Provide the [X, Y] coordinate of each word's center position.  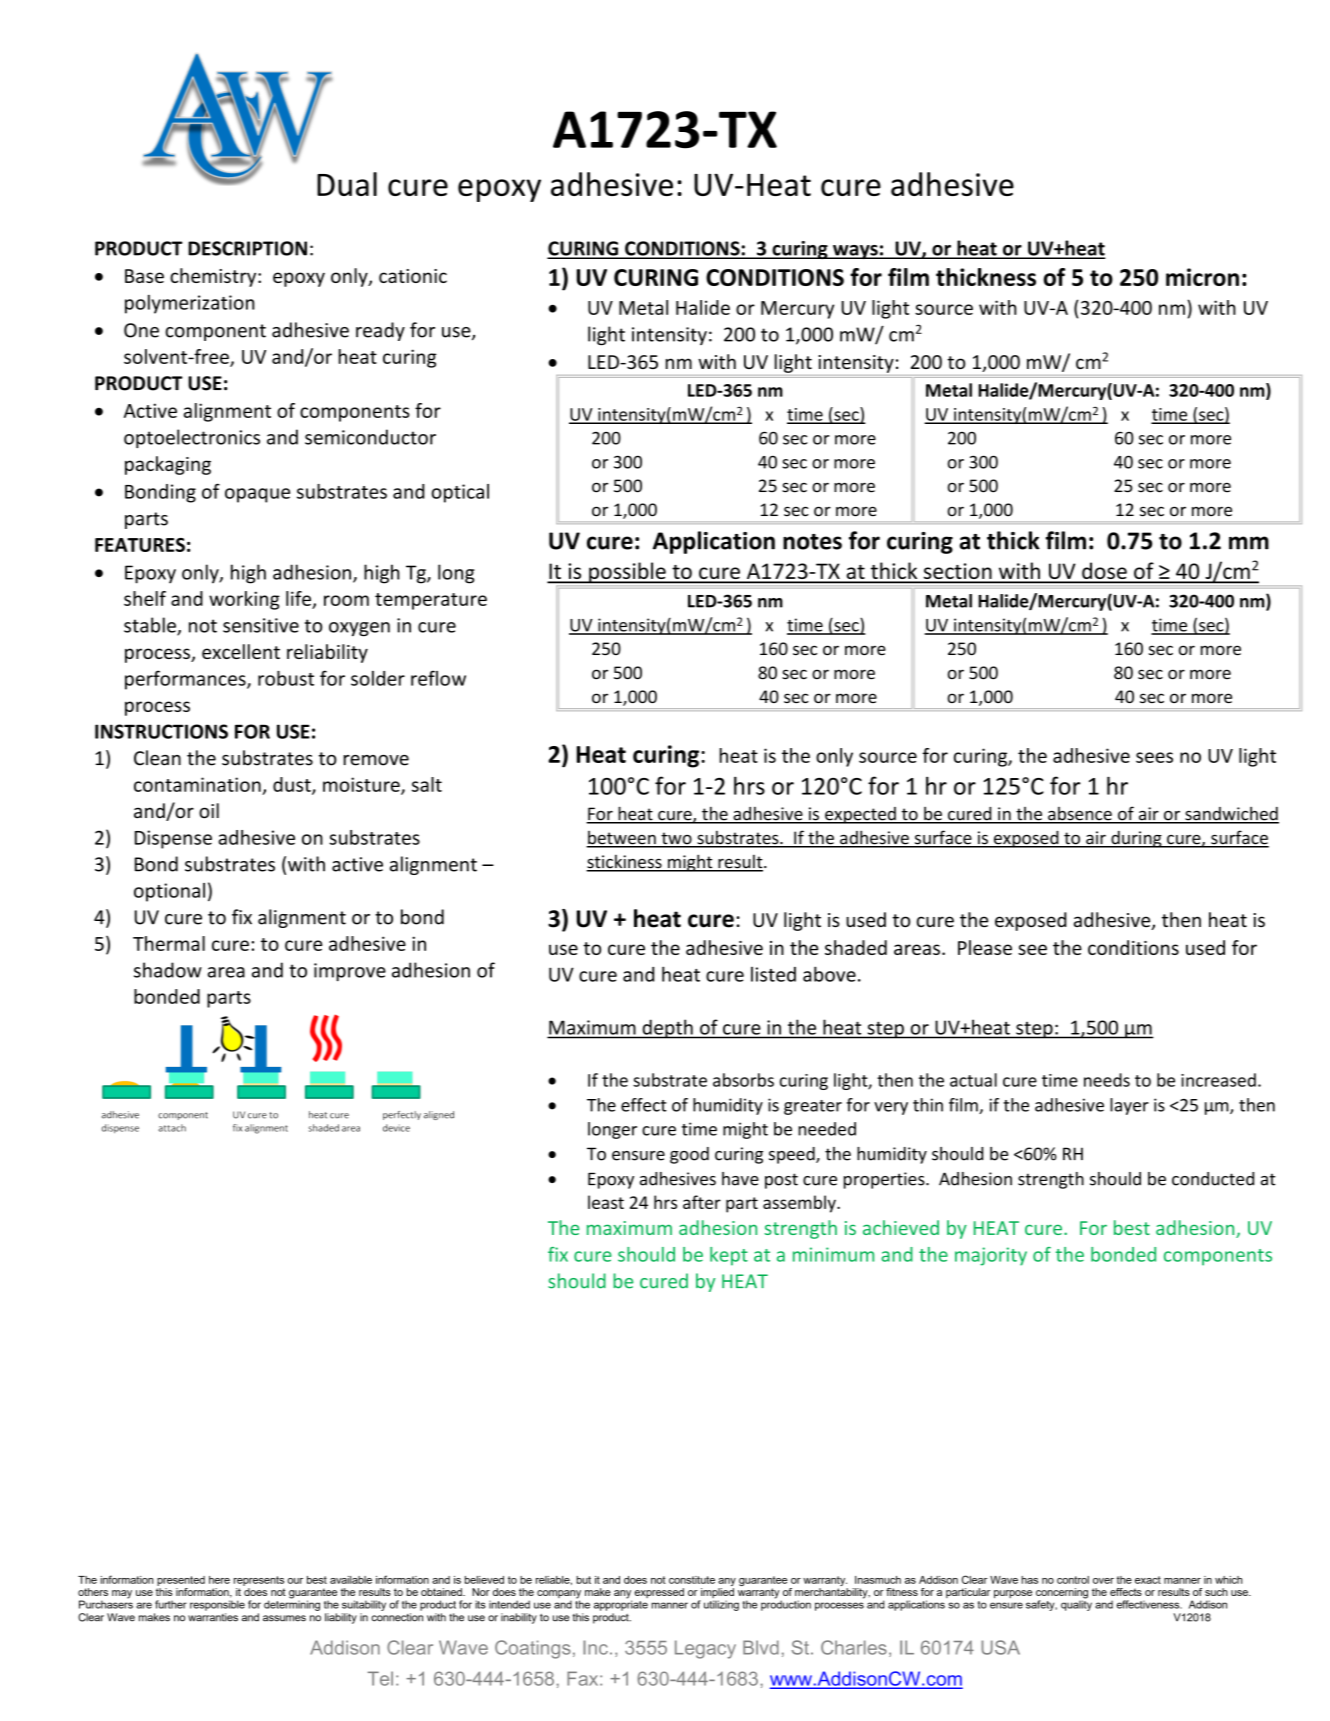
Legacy [705, 1649]
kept [729, 1256]
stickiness [625, 863]
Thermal [169, 943]
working [244, 600]
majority [991, 1256]
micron [1202, 277]
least [606, 1202]
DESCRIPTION [247, 248]
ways [855, 252]
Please [985, 947]
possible [627, 572]
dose [1104, 572]
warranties [213, 1617]
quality [1076, 1604]
